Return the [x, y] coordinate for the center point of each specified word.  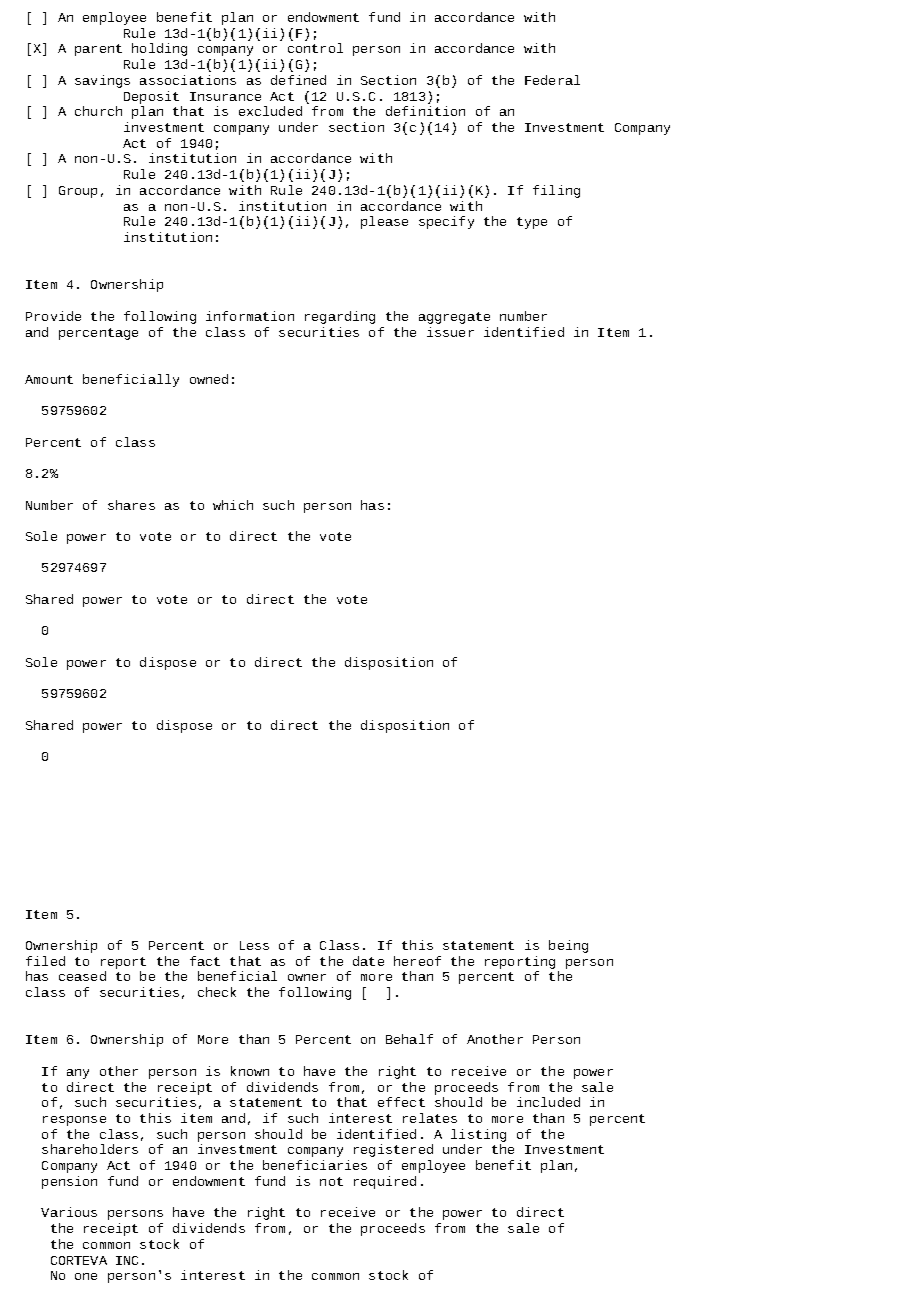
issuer [450, 332]
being [568, 946]
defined [298, 80]
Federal [552, 80]
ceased [82, 976]
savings [102, 81]
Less [254, 945]
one [86, 1276]
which [233, 505]
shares [131, 505]
